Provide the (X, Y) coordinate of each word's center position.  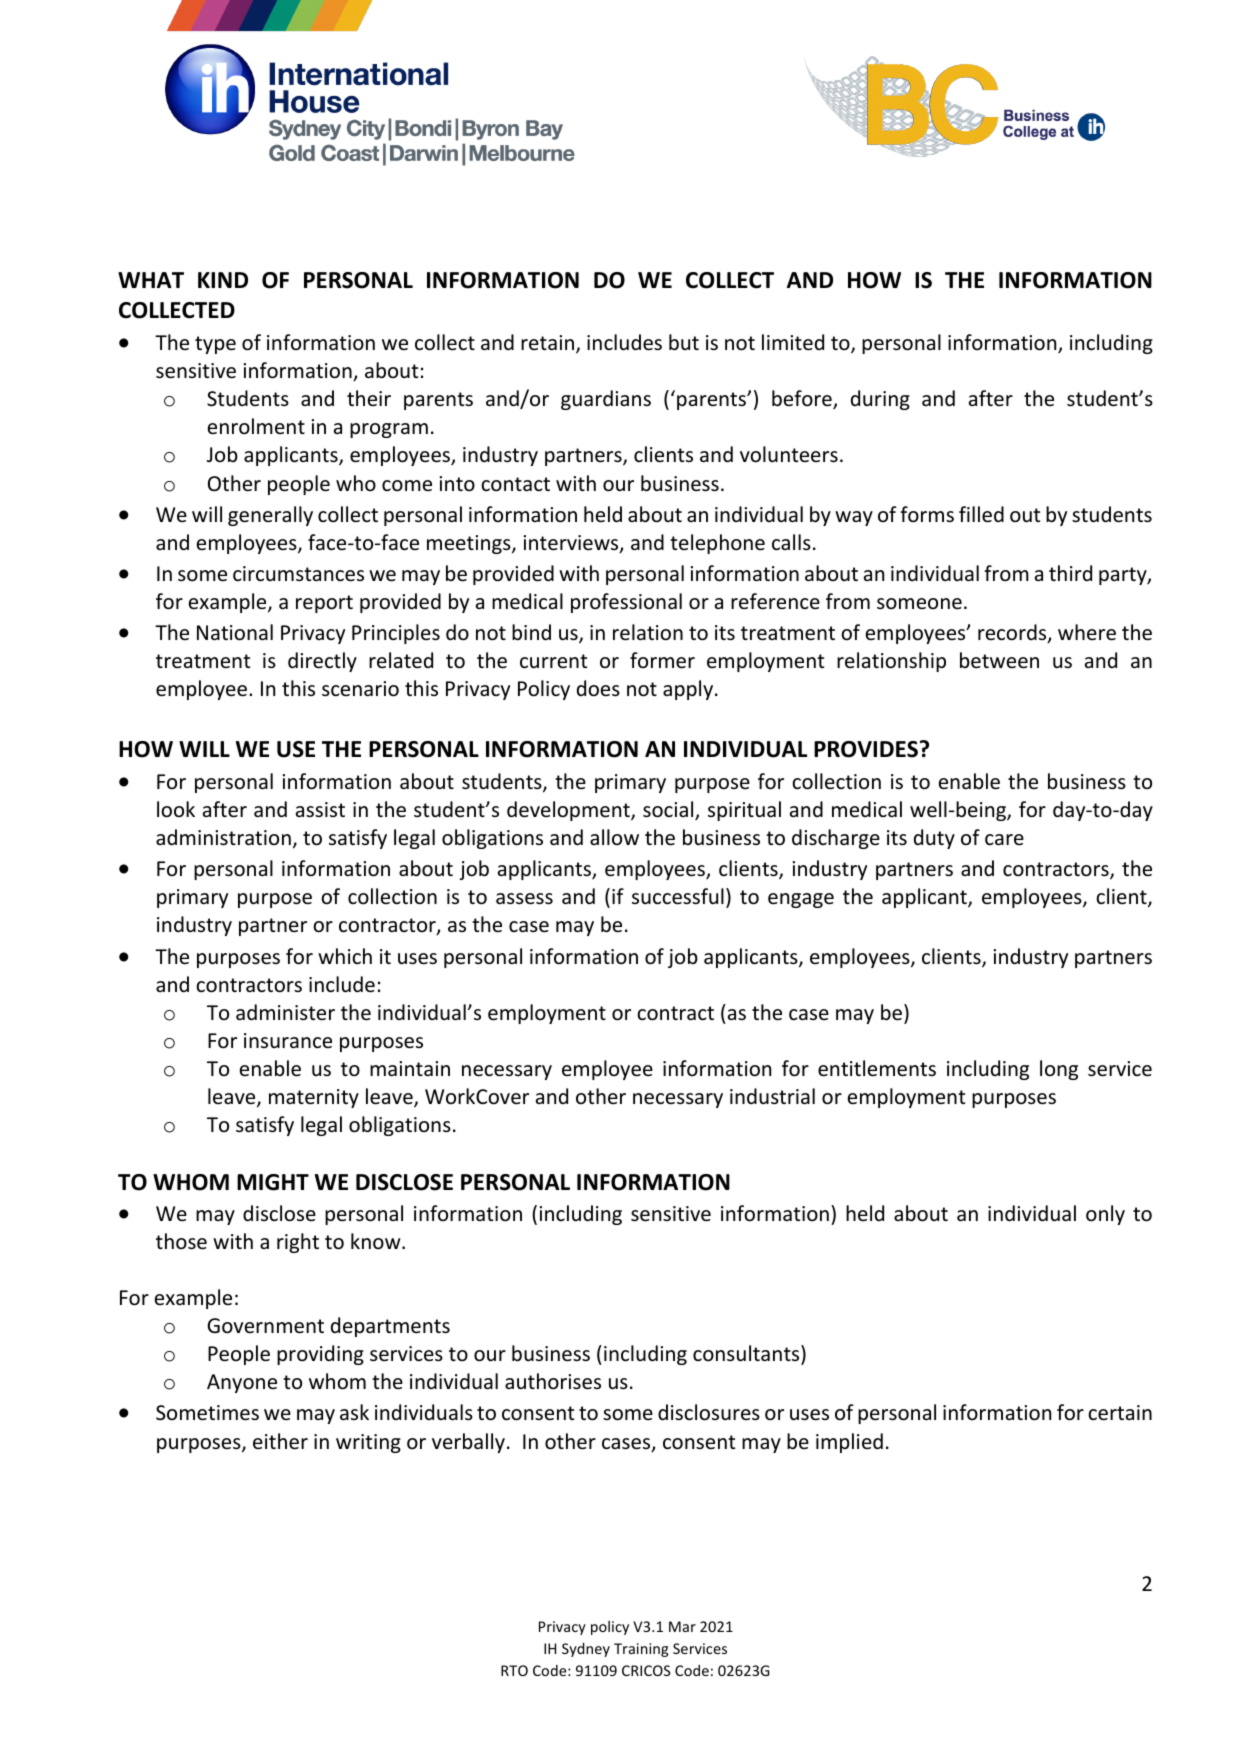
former (662, 660)
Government (265, 1326)
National (235, 632)
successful (678, 896)
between (999, 660)
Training (641, 1650)
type (215, 345)
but (684, 342)
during (880, 400)
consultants (747, 1355)
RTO (514, 1670)
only (1105, 1215)
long (1059, 1070)
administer (285, 1012)
